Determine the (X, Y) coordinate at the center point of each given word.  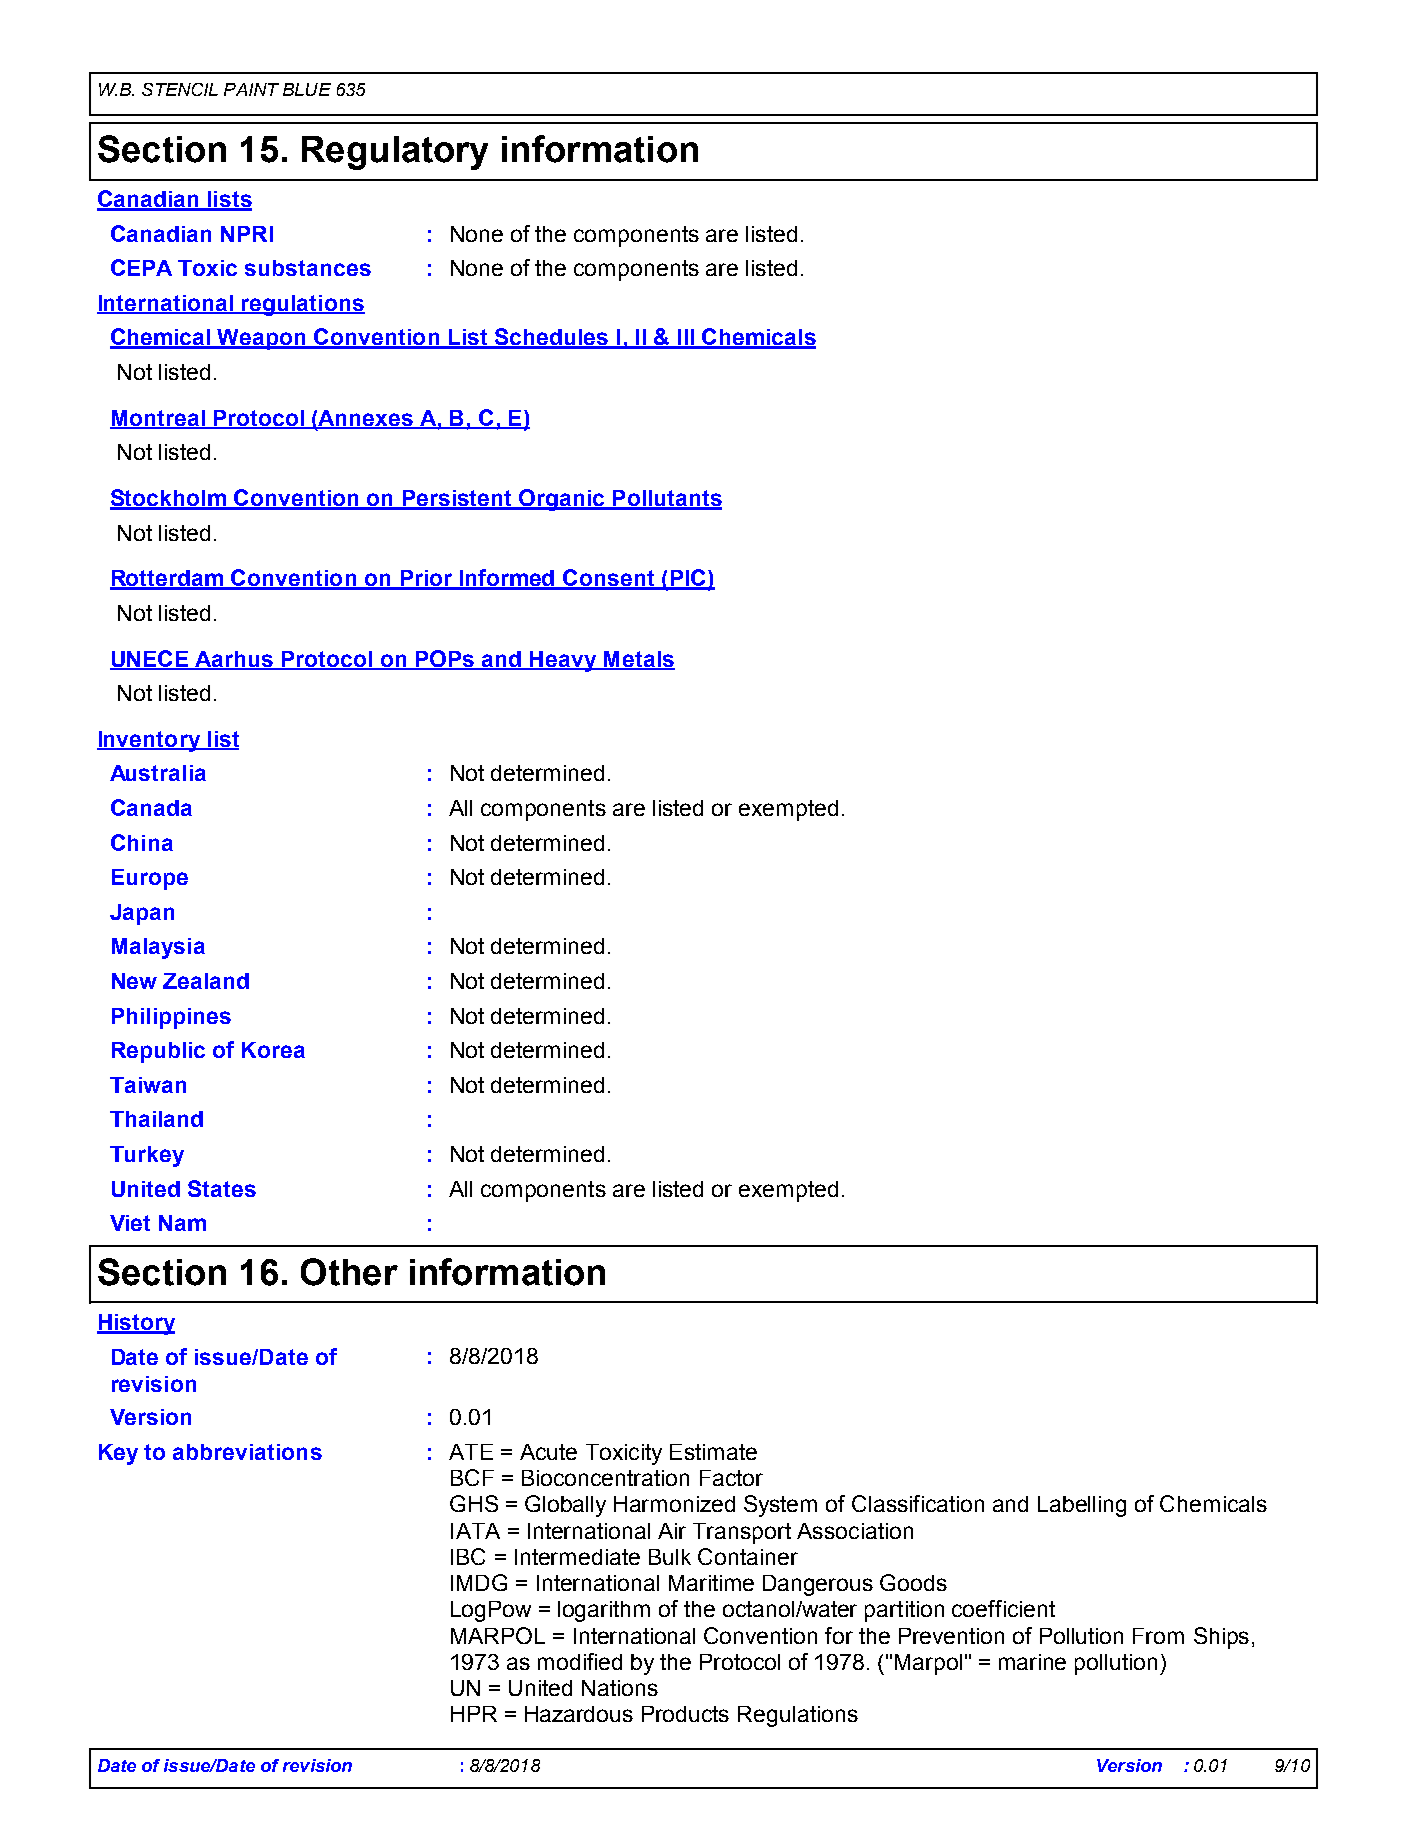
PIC (688, 579)
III (685, 338)
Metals (638, 660)
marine (1032, 1662)
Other (349, 1272)
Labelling (1082, 1506)
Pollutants (666, 499)
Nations (620, 1688)
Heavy (563, 661)
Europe (150, 879)
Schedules (551, 338)
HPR (474, 1714)
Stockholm (169, 499)
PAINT (251, 89)
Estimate (713, 1452)
